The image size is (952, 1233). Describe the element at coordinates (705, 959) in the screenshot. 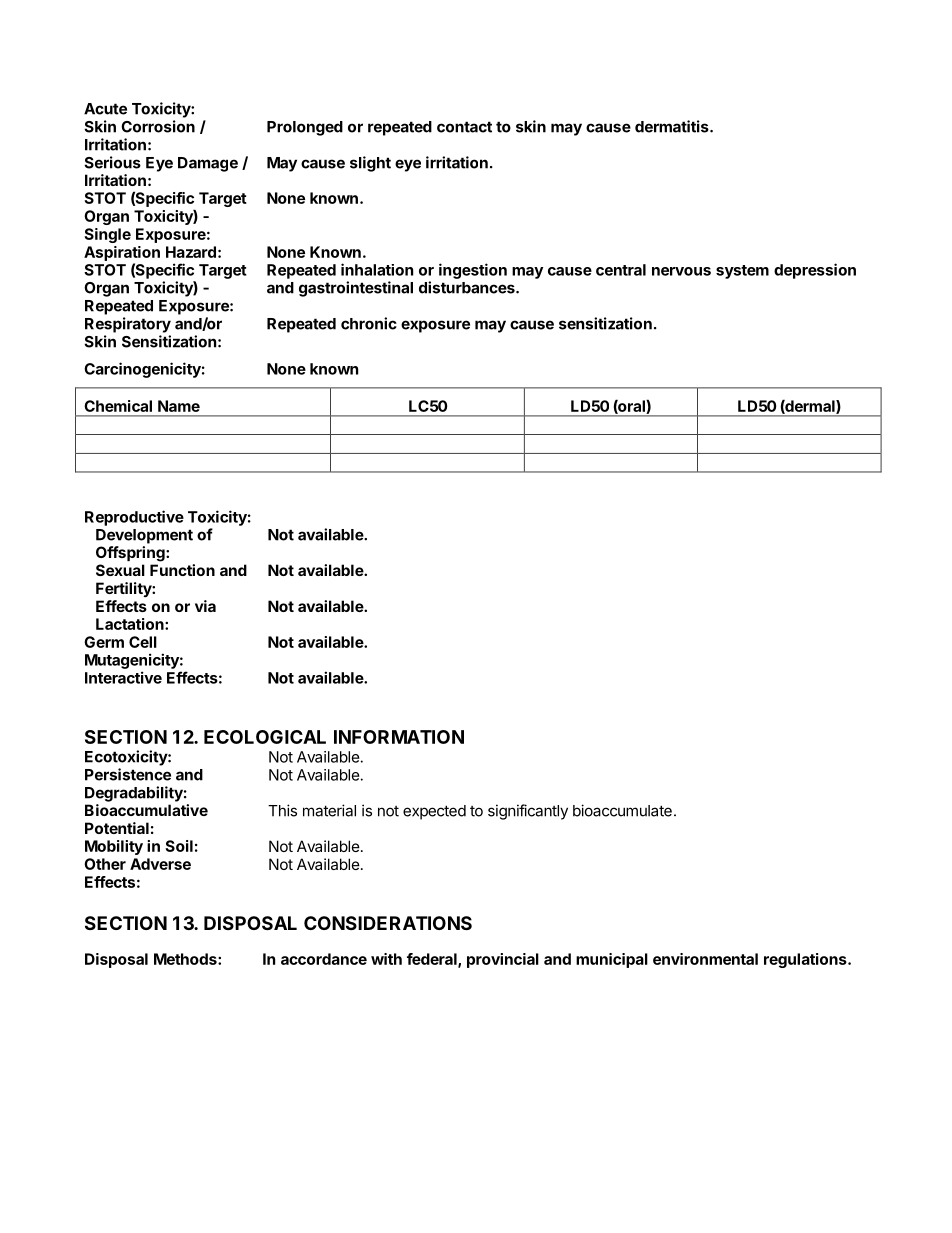

I see `environmental` at that location.
